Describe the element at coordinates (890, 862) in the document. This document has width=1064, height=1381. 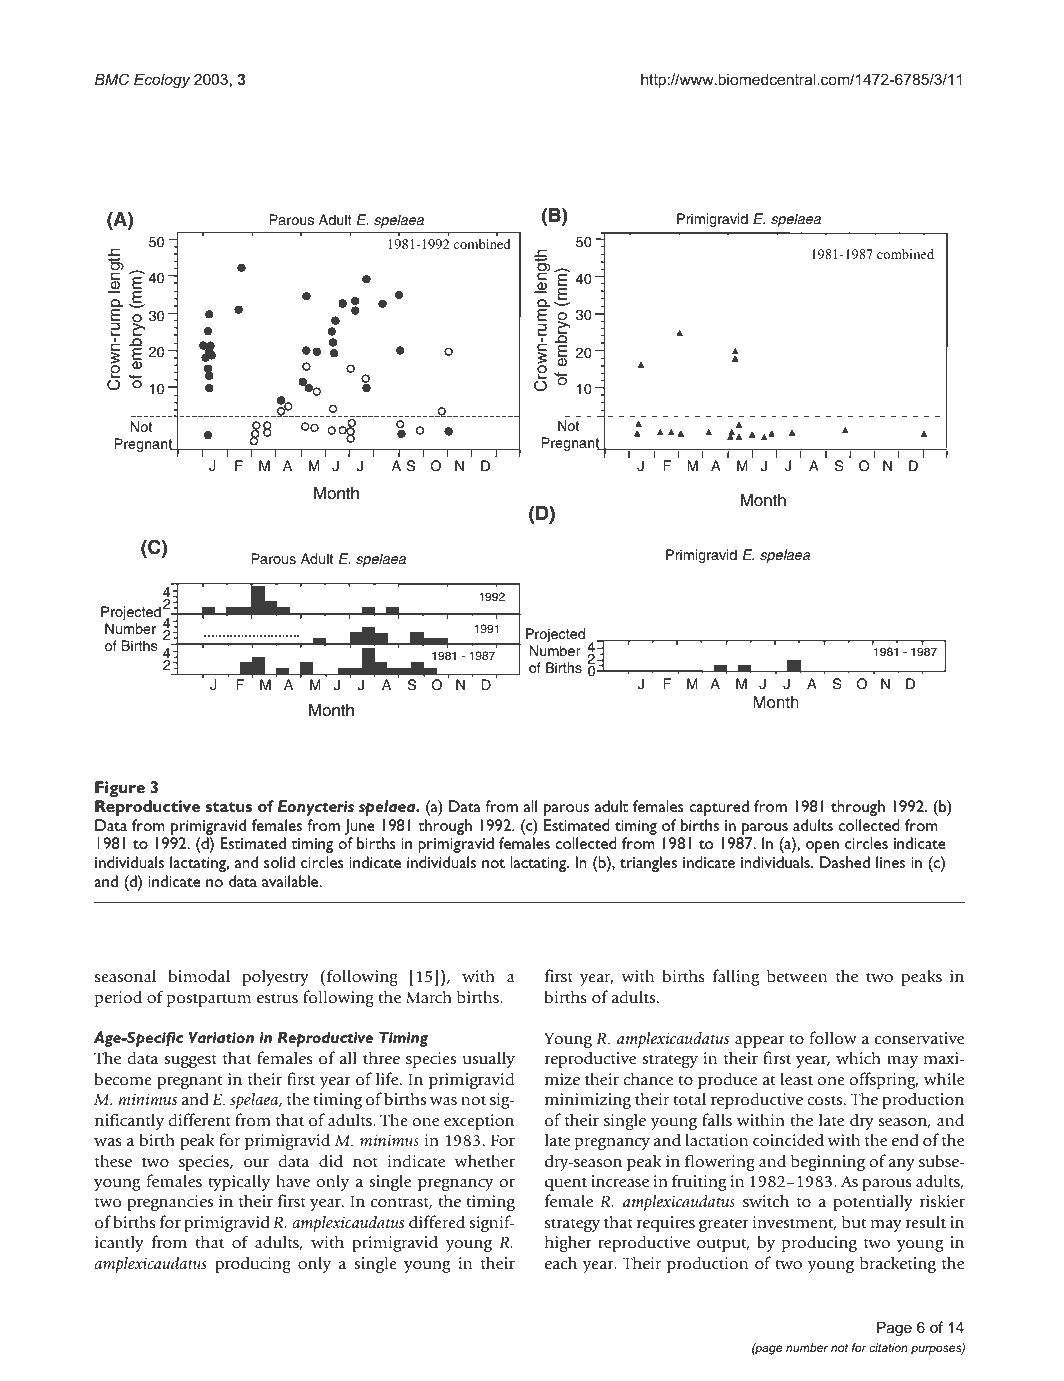
I see `lines` at that location.
